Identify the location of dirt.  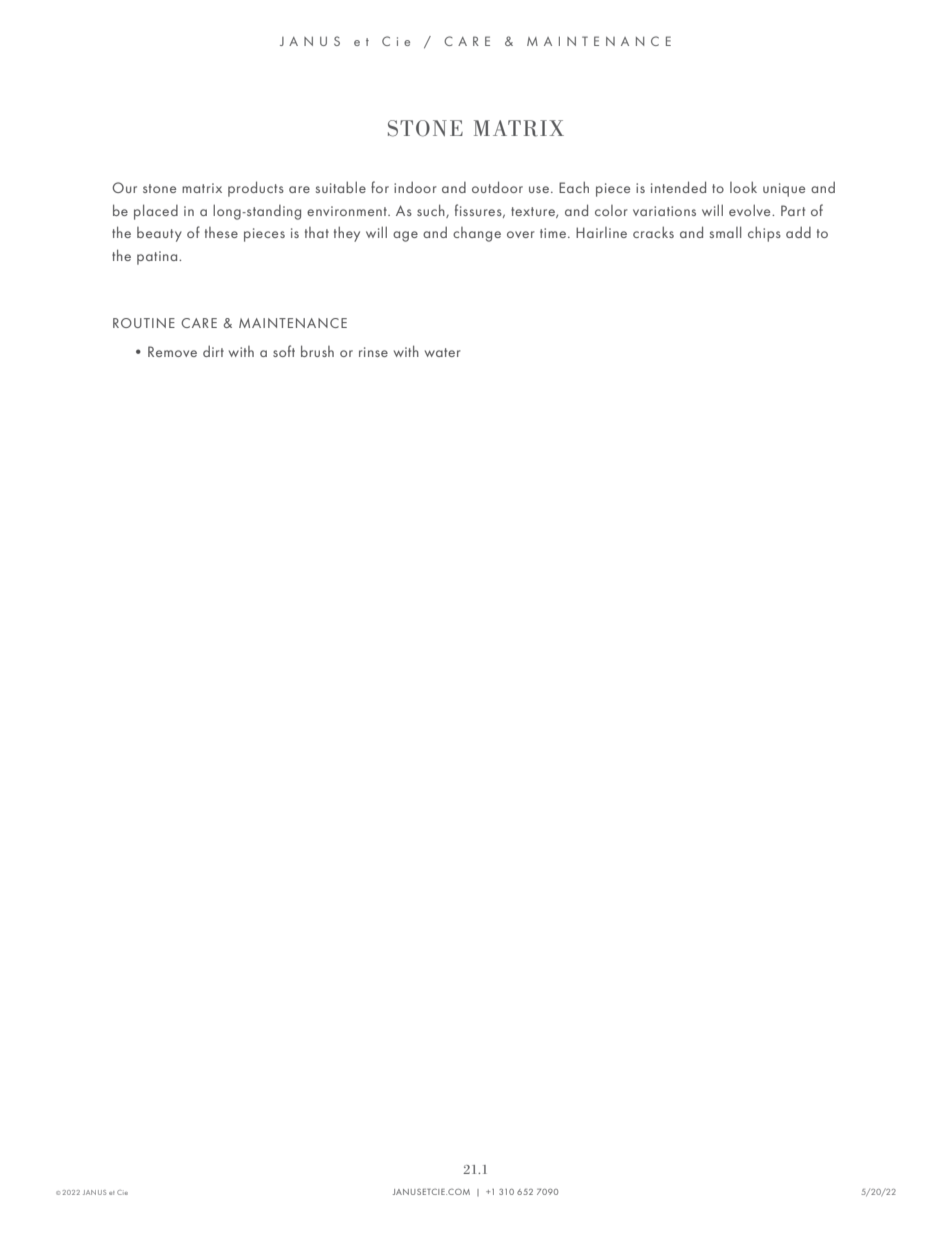
(213, 351).
